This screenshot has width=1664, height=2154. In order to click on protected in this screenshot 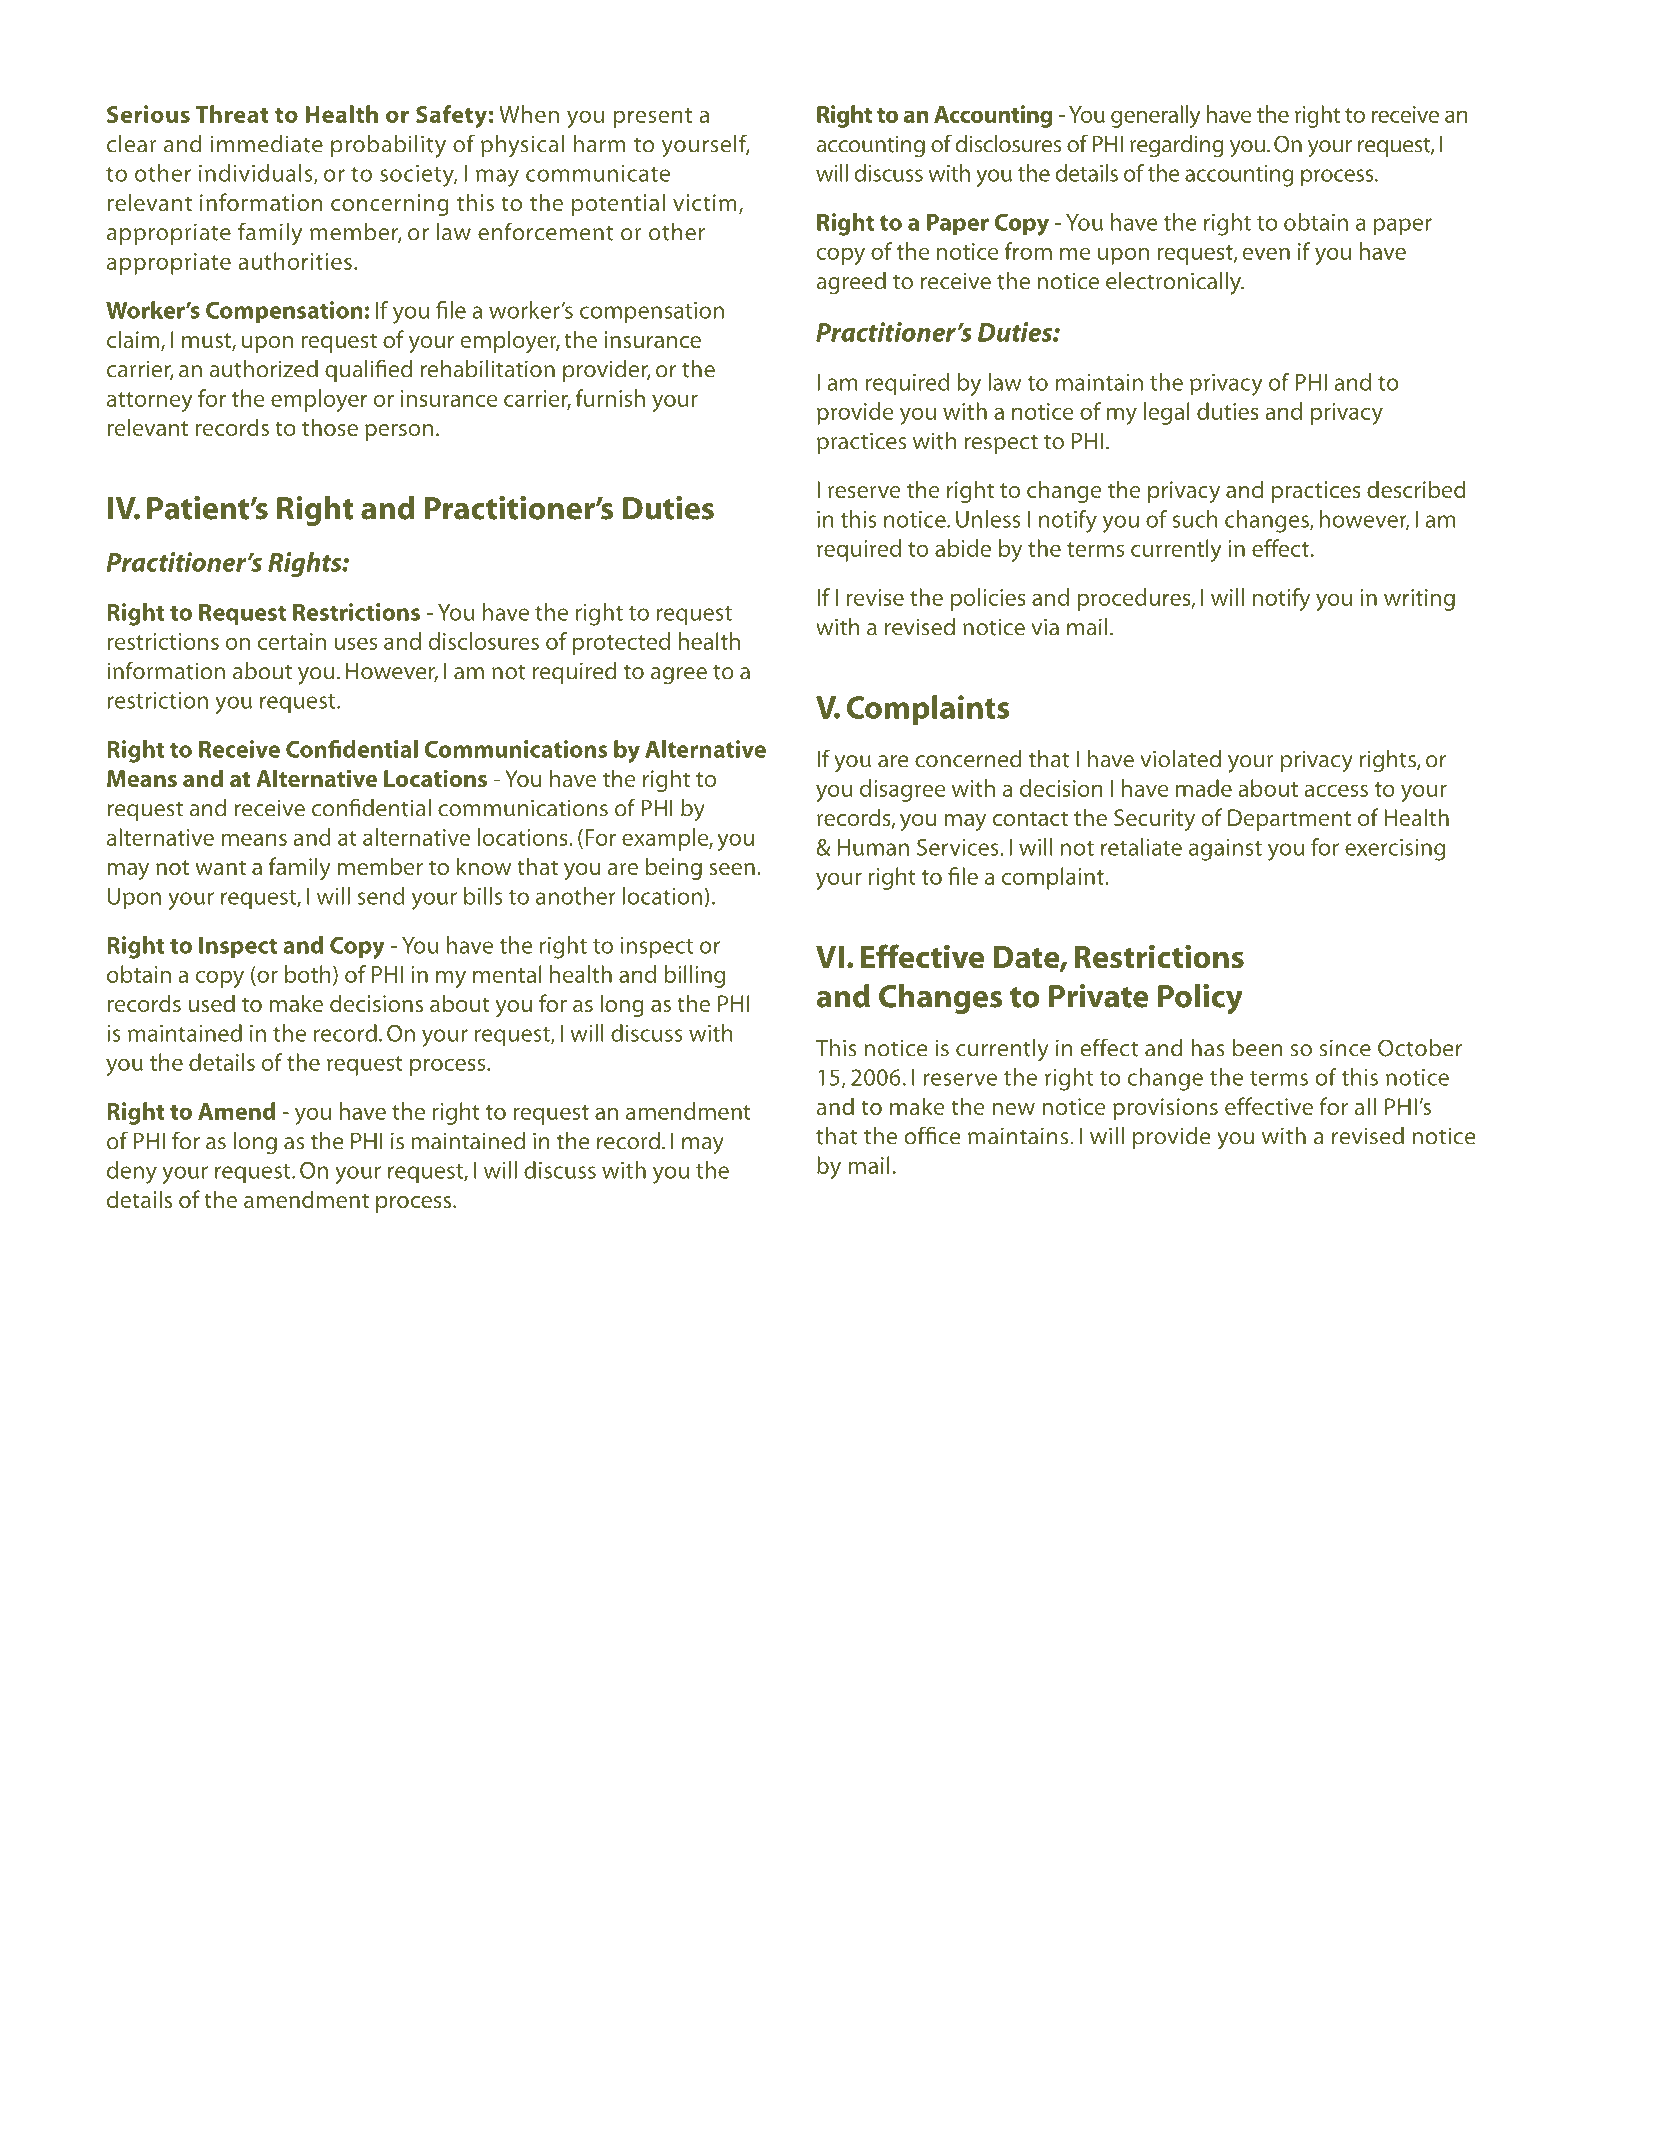, I will do `click(621, 643)`.
